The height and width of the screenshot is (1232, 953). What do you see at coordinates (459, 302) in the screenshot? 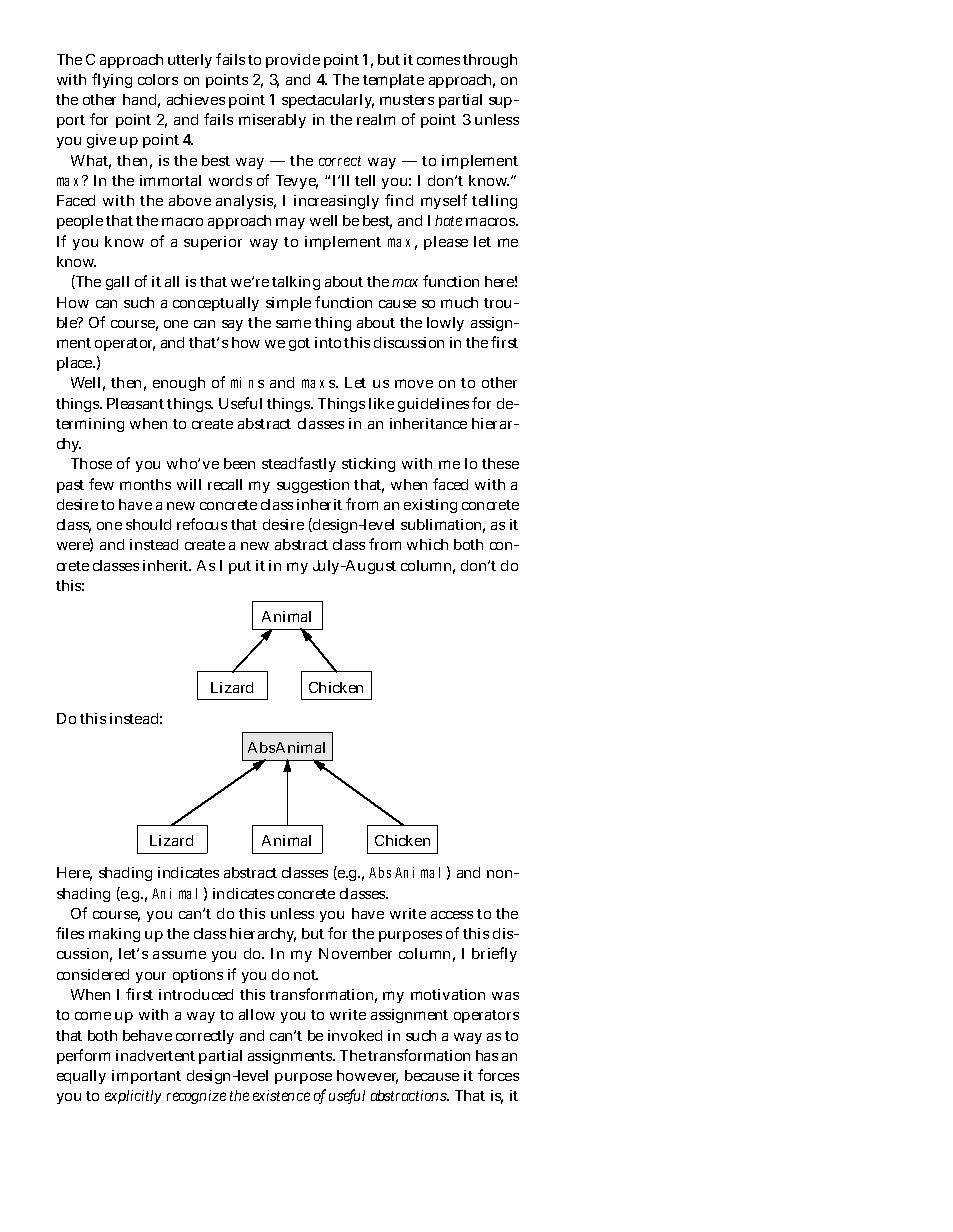
I see `much` at bounding box center [459, 302].
